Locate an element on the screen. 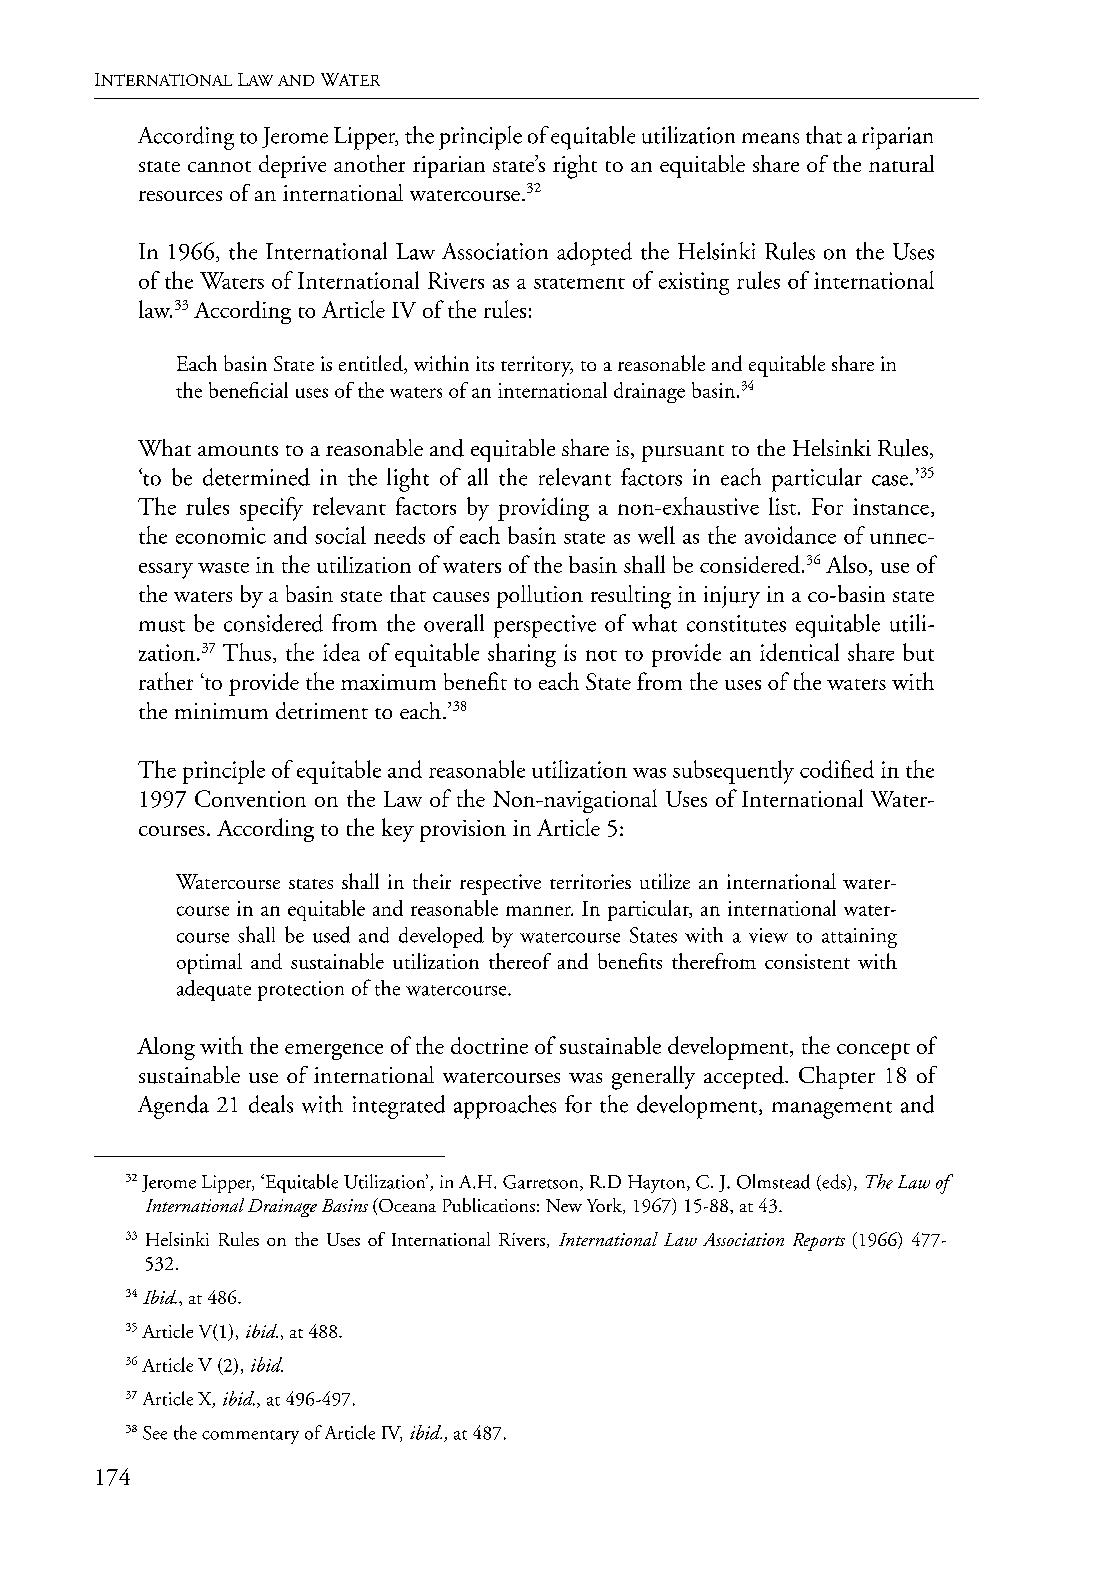  providing is located at coordinates (543, 509).
